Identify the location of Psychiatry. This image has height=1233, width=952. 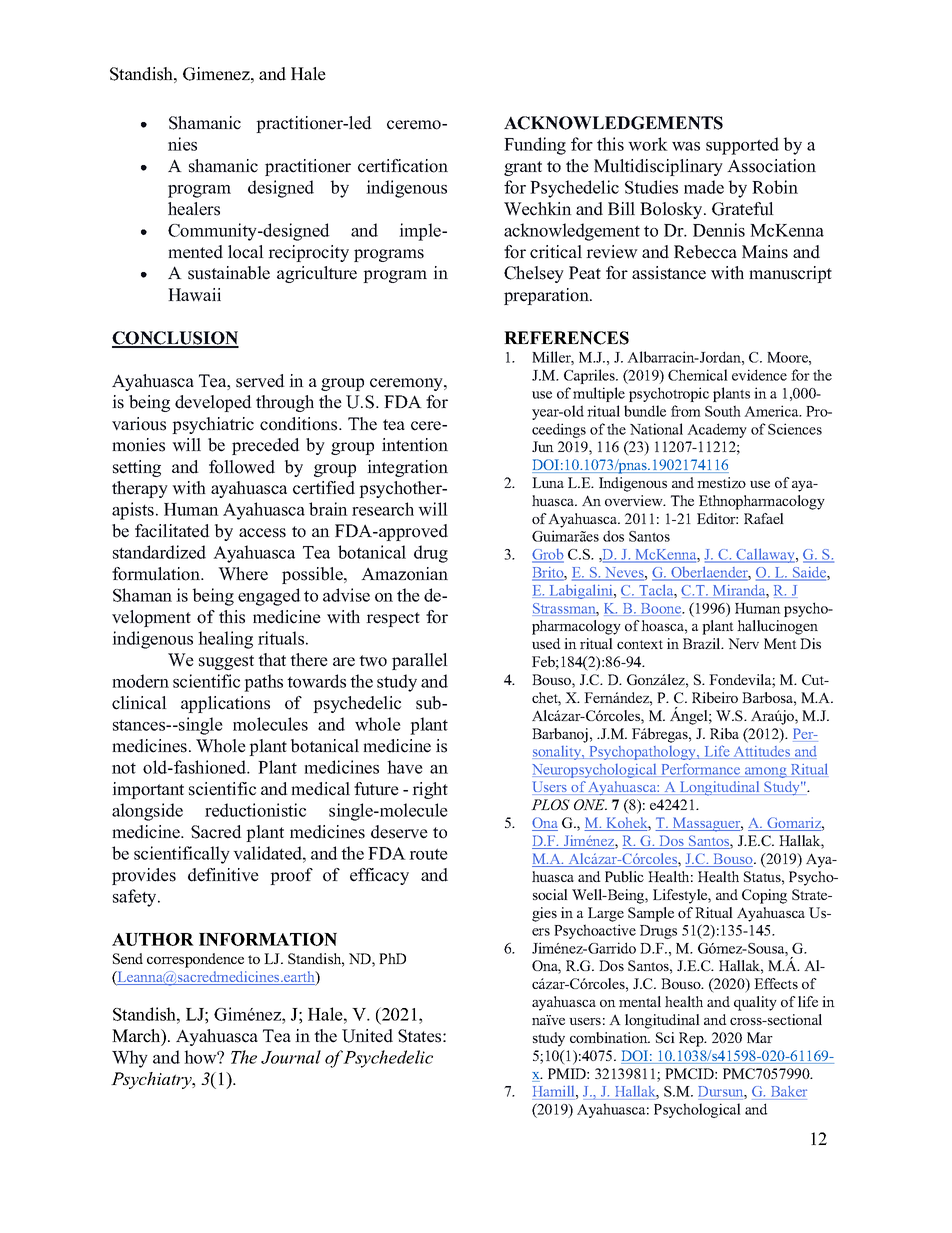
(152, 1080).
